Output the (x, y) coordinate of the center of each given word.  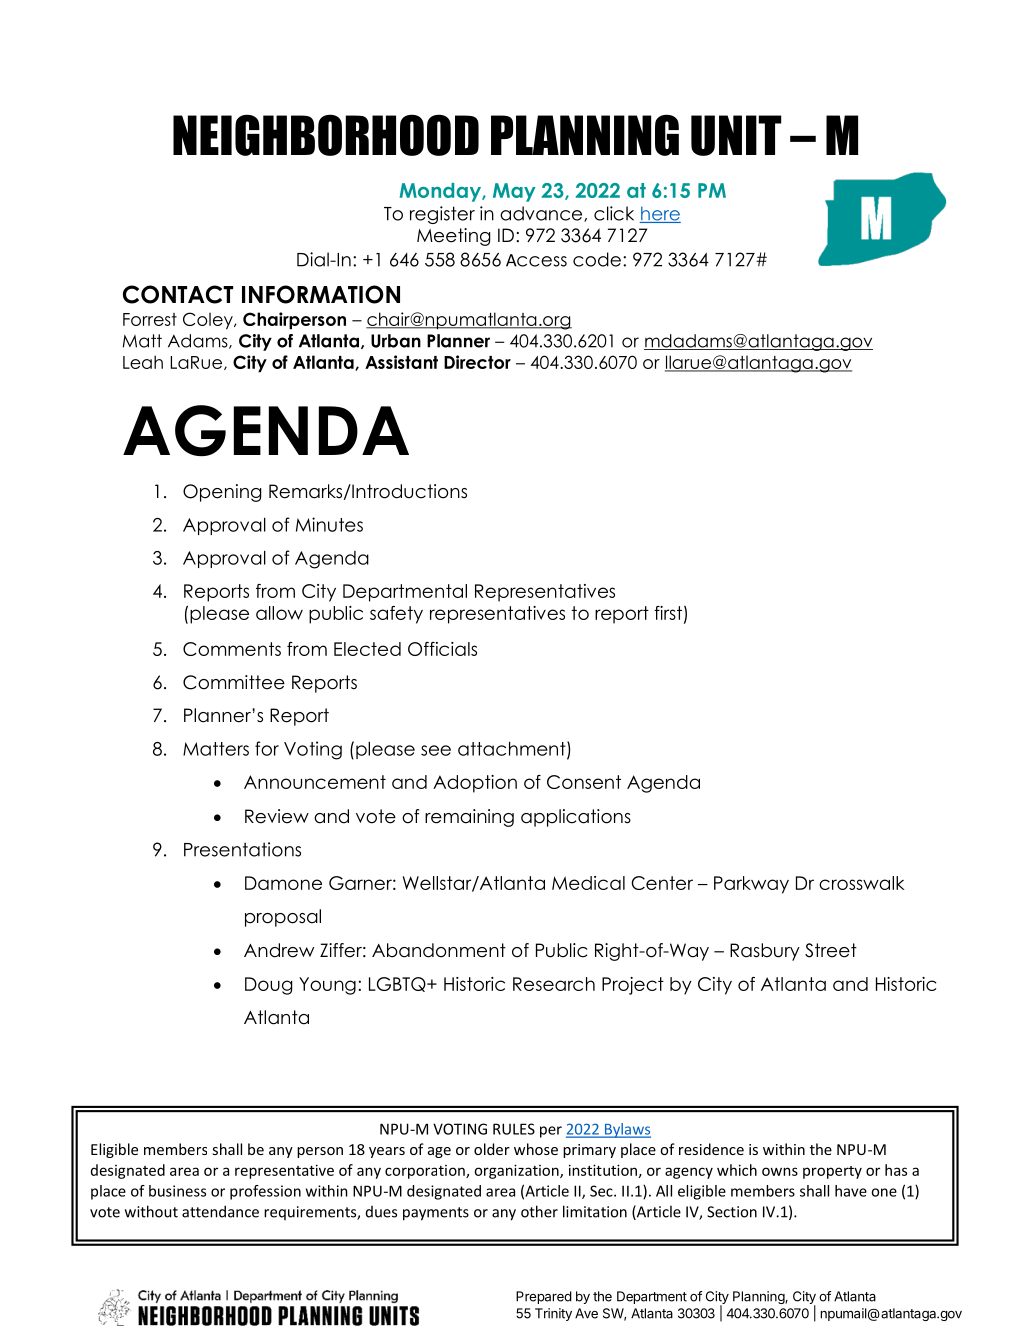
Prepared (544, 1297)
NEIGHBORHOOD (326, 135)
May (514, 192)
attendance (220, 1211)
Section (732, 1212)
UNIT (736, 135)
